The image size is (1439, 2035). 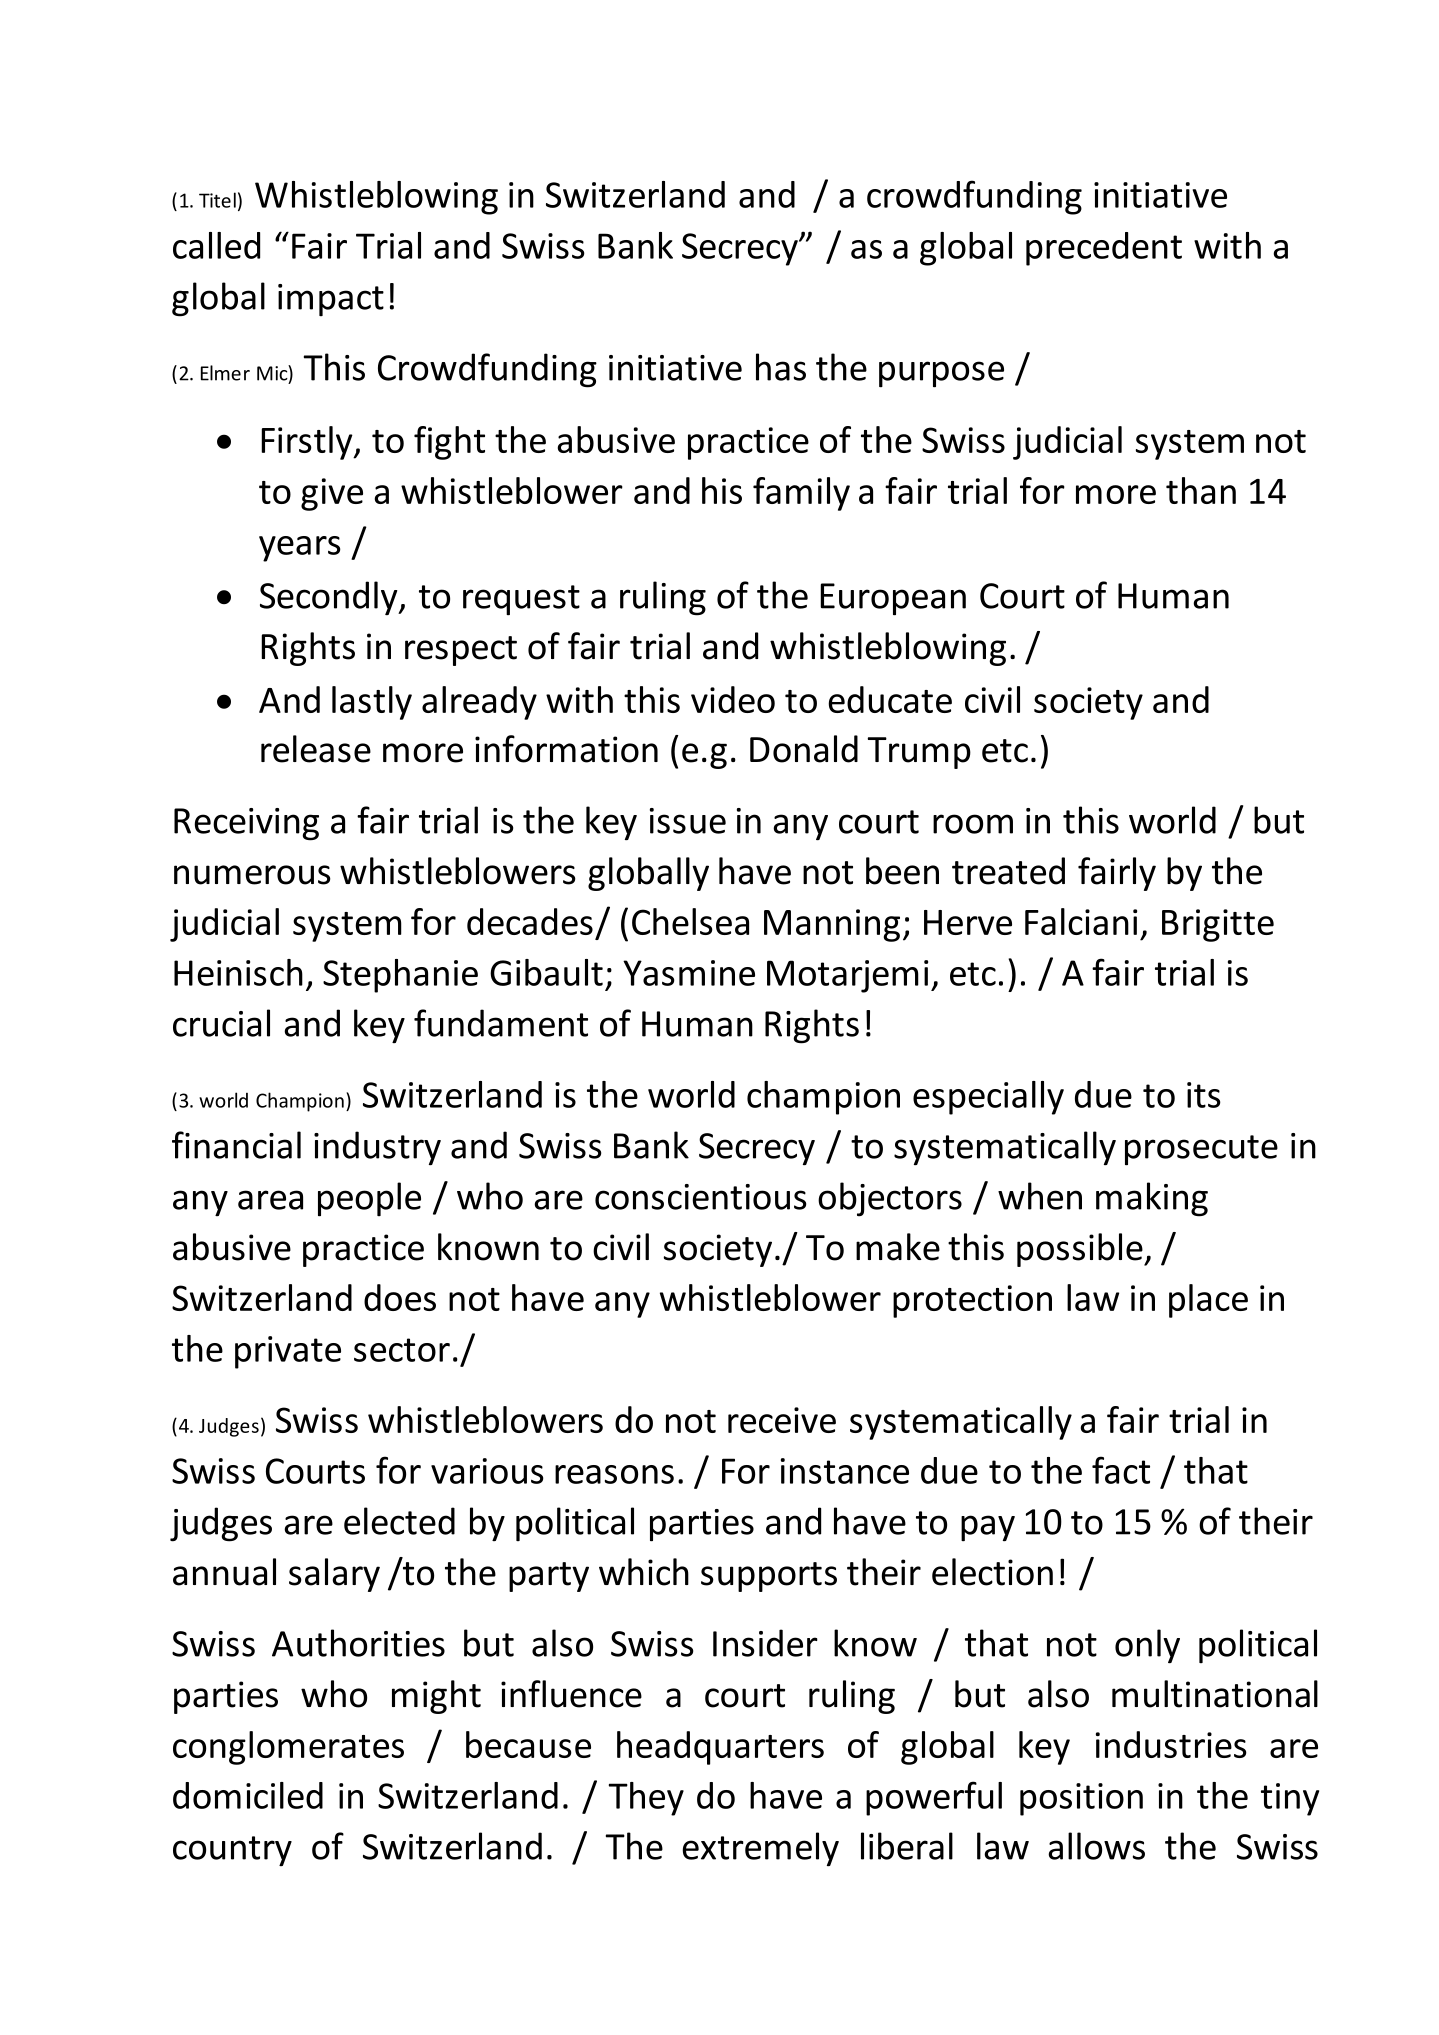 I want to click on release, so click(x=316, y=749).
